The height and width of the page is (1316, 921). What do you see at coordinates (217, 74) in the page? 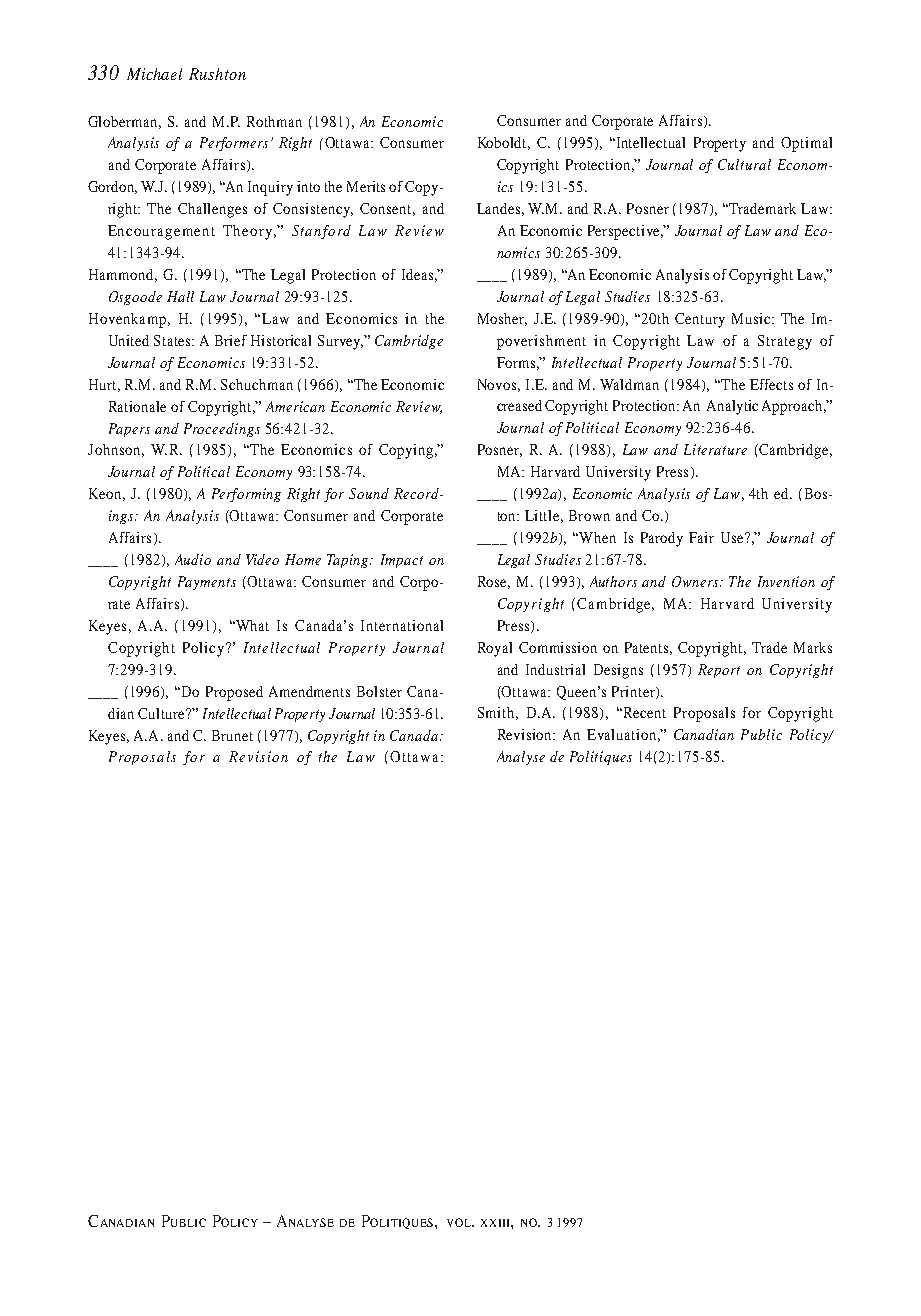
I see `Rushton` at bounding box center [217, 74].
